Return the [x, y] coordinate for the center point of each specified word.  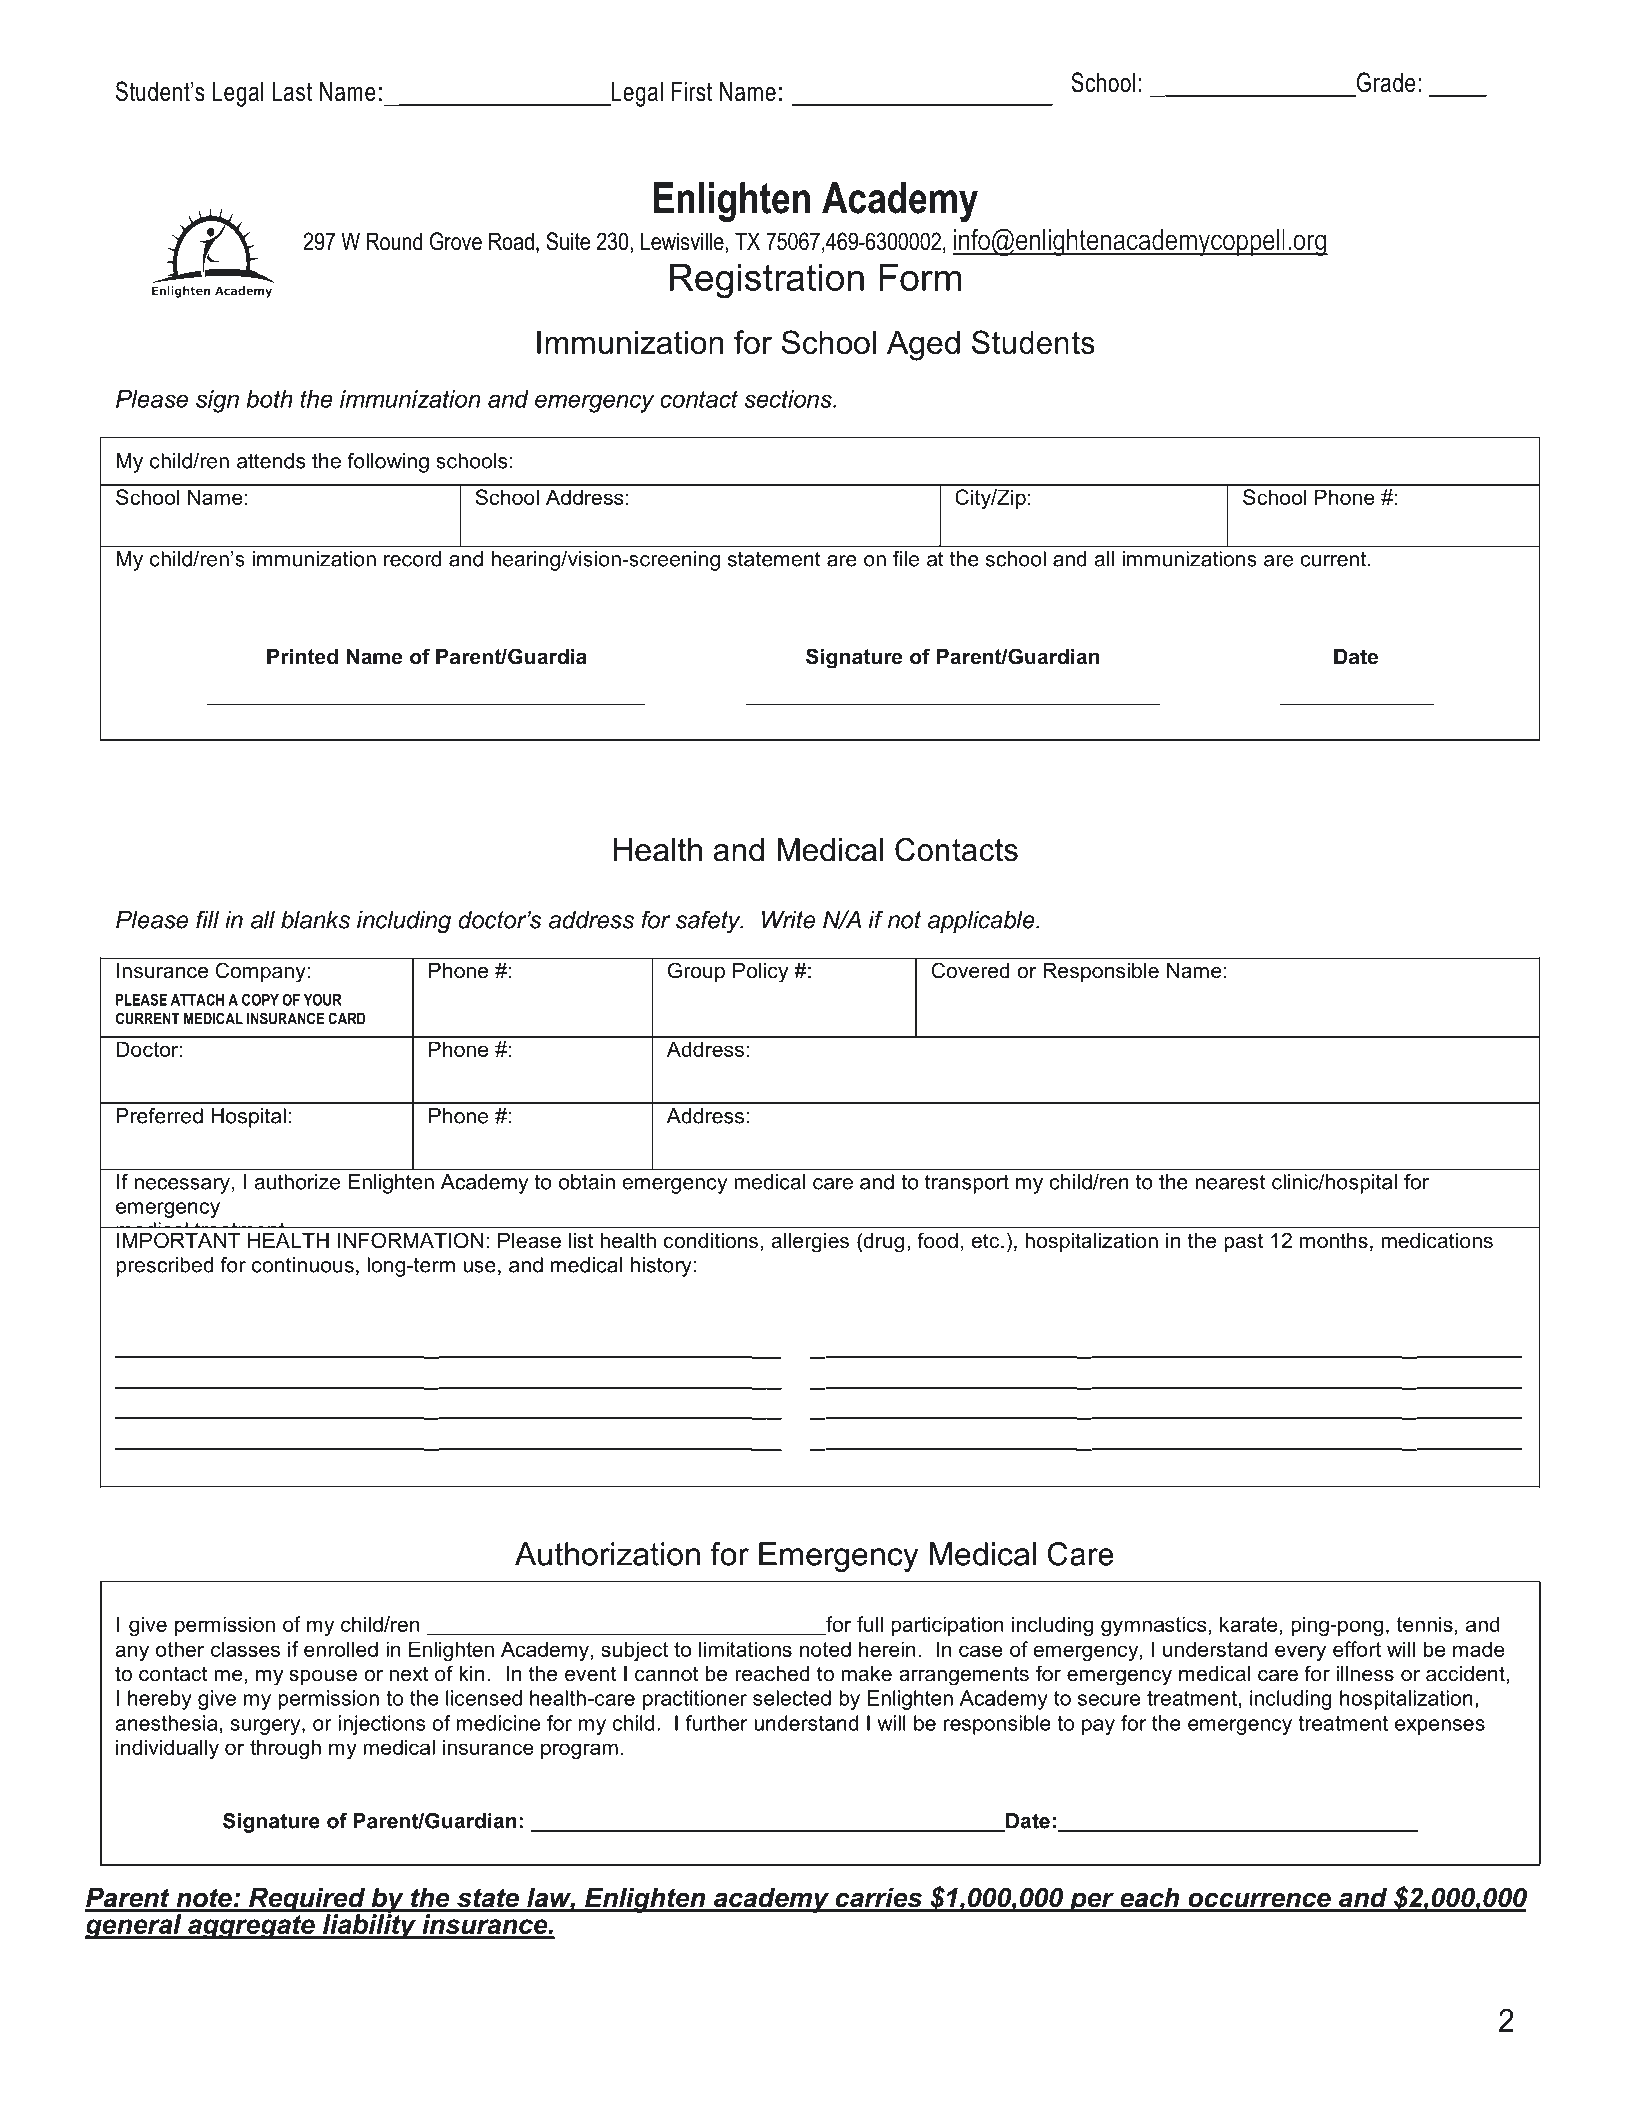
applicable [982, 922]
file [906, 559]
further [716, 1723]
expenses [1440, 1727]
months [1334, 1241]
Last [292, 91]
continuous [303, 1265]
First [692, 91]
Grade [1385, 83]
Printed [302, 657]
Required [307, 1901]
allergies [810, 1243]
